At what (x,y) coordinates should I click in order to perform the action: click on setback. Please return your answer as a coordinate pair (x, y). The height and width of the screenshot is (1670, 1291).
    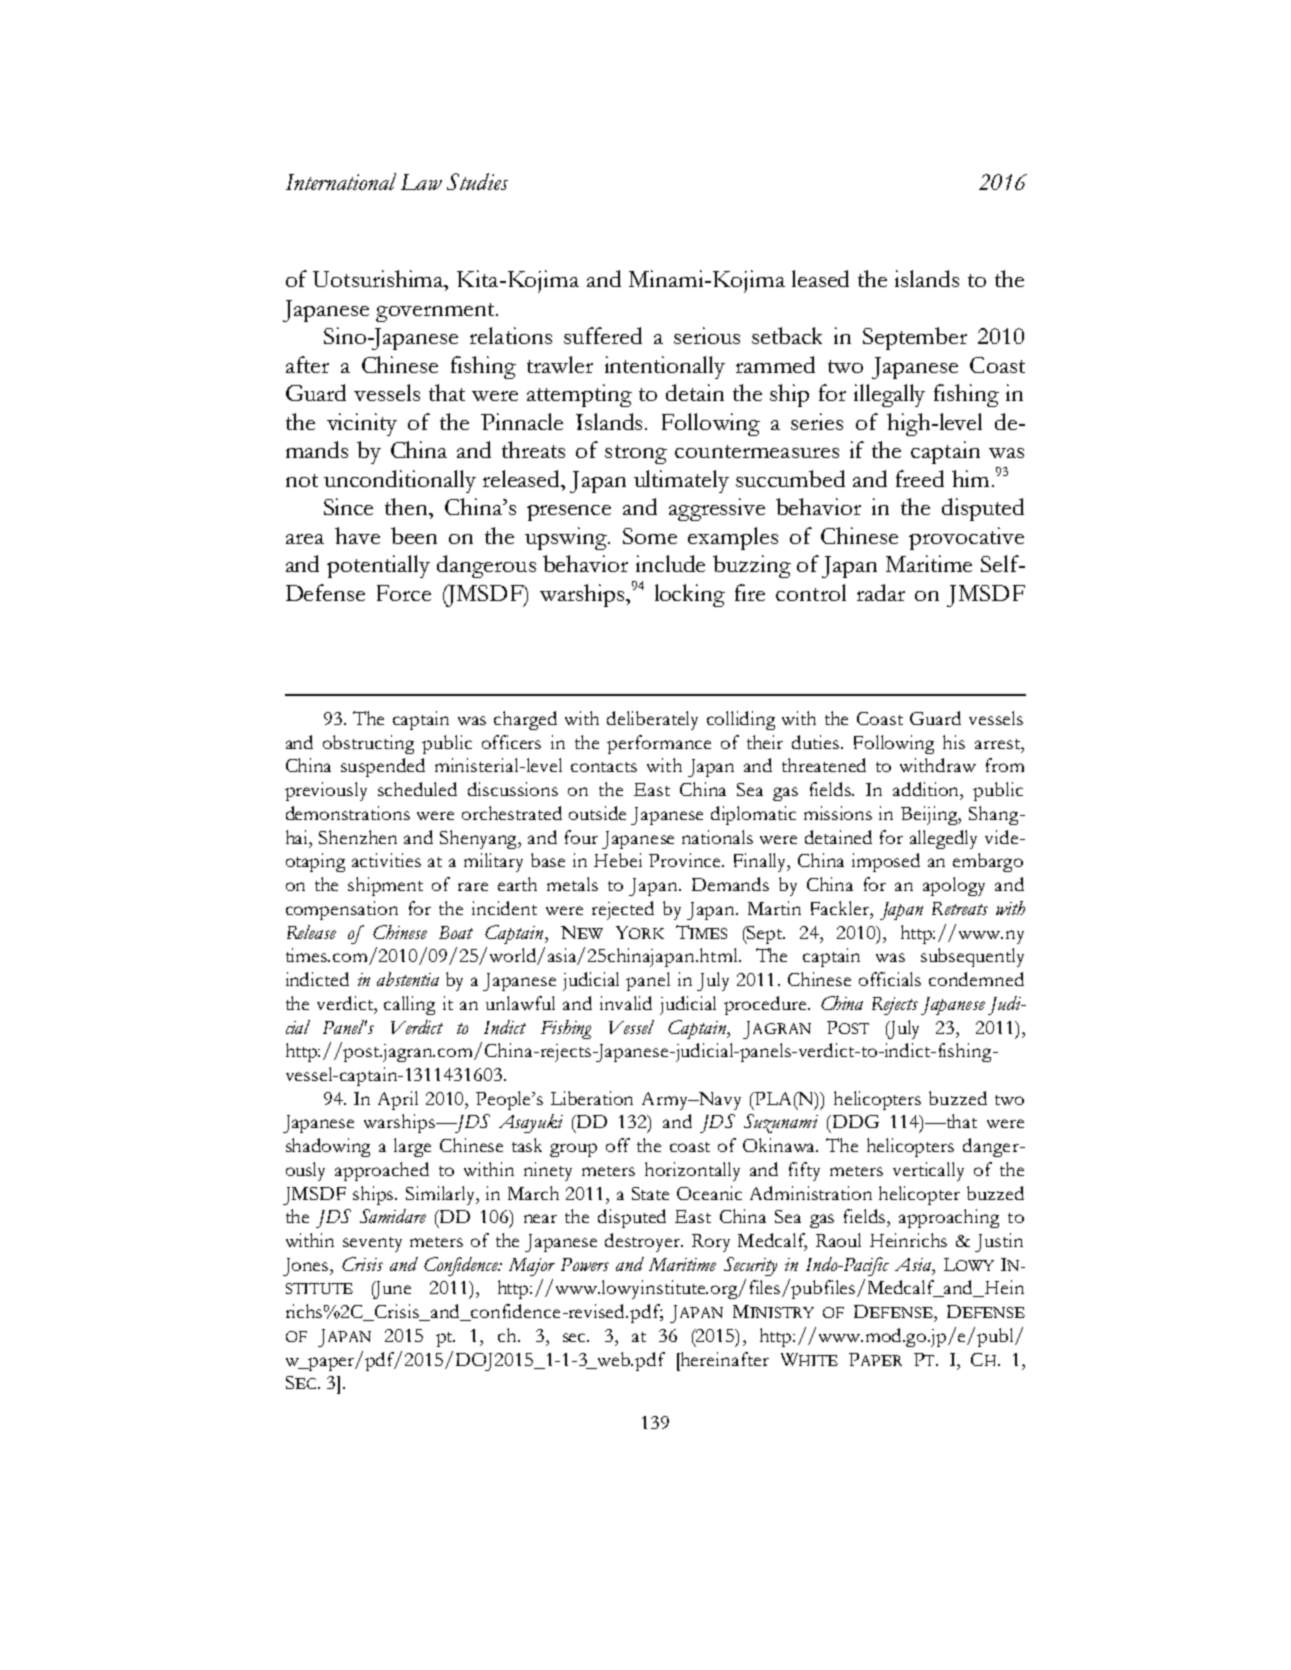
    Looking at the image, I should click on (787, 335).
